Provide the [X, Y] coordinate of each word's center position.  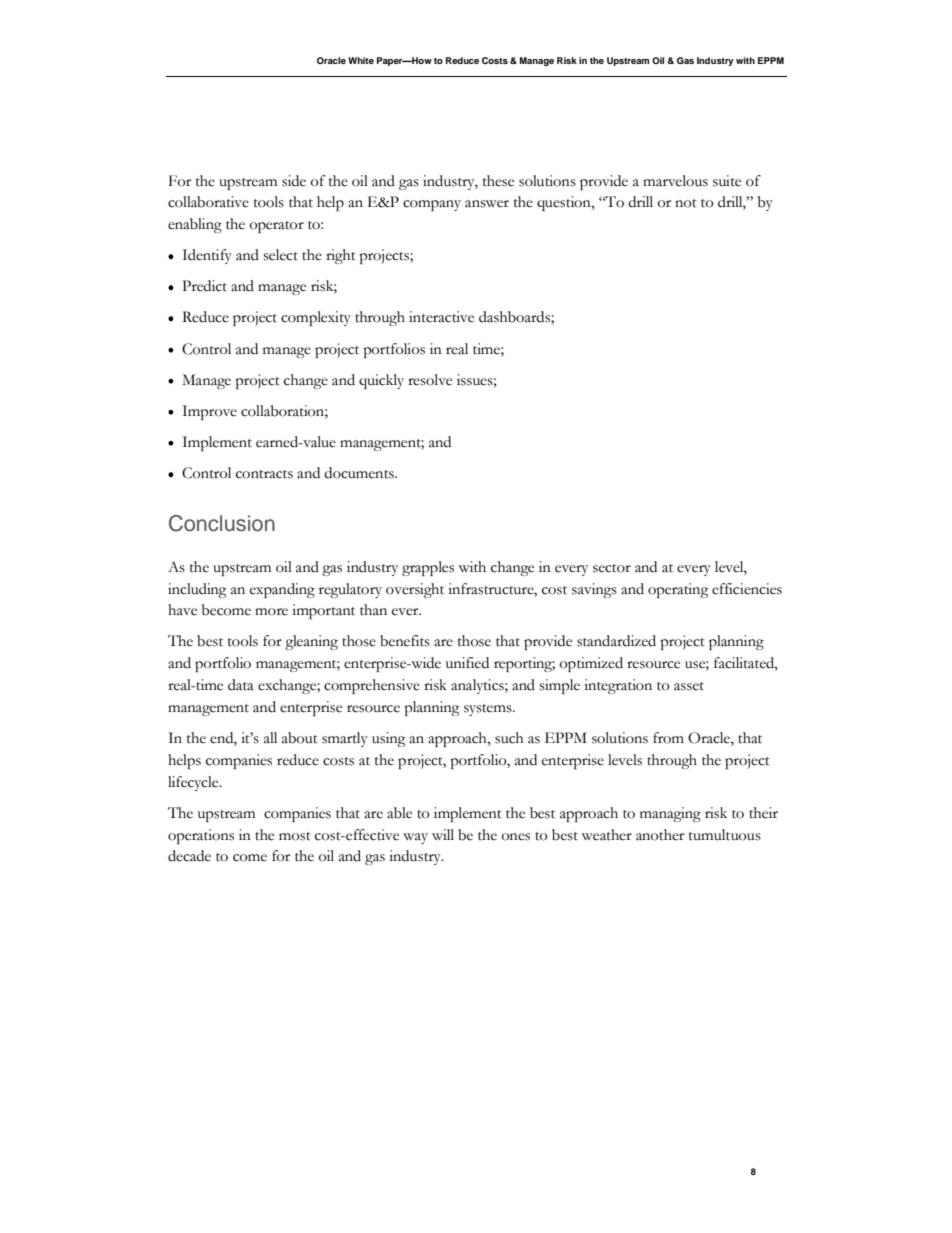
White [361, 60]
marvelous [675, 181]
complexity [316, 318]
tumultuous [725, 835]
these [498, 181]
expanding [282, 590]
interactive [441, 317]
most [295, 836]
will [443, 834]
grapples [428, 568]
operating [678, 590]
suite [727, 181]
